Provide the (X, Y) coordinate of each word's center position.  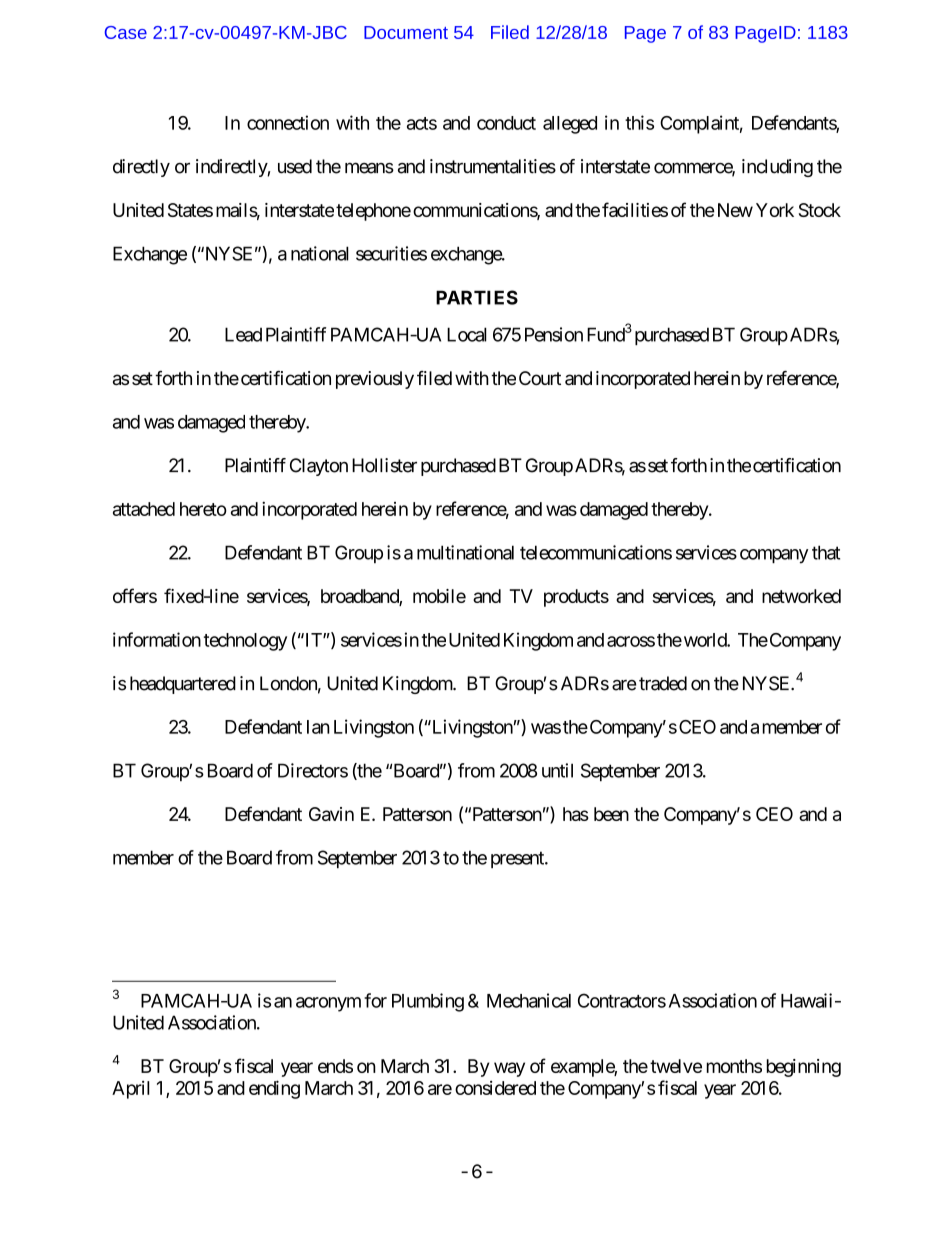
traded (663, 683)
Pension (554, 334)
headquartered (183, 685)
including (777, 168)
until (557, 770)
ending (274, 1089)
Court (540, 378)
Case (125, 32)
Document (406, 32)
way (509, 1069)
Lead (243, 334)
